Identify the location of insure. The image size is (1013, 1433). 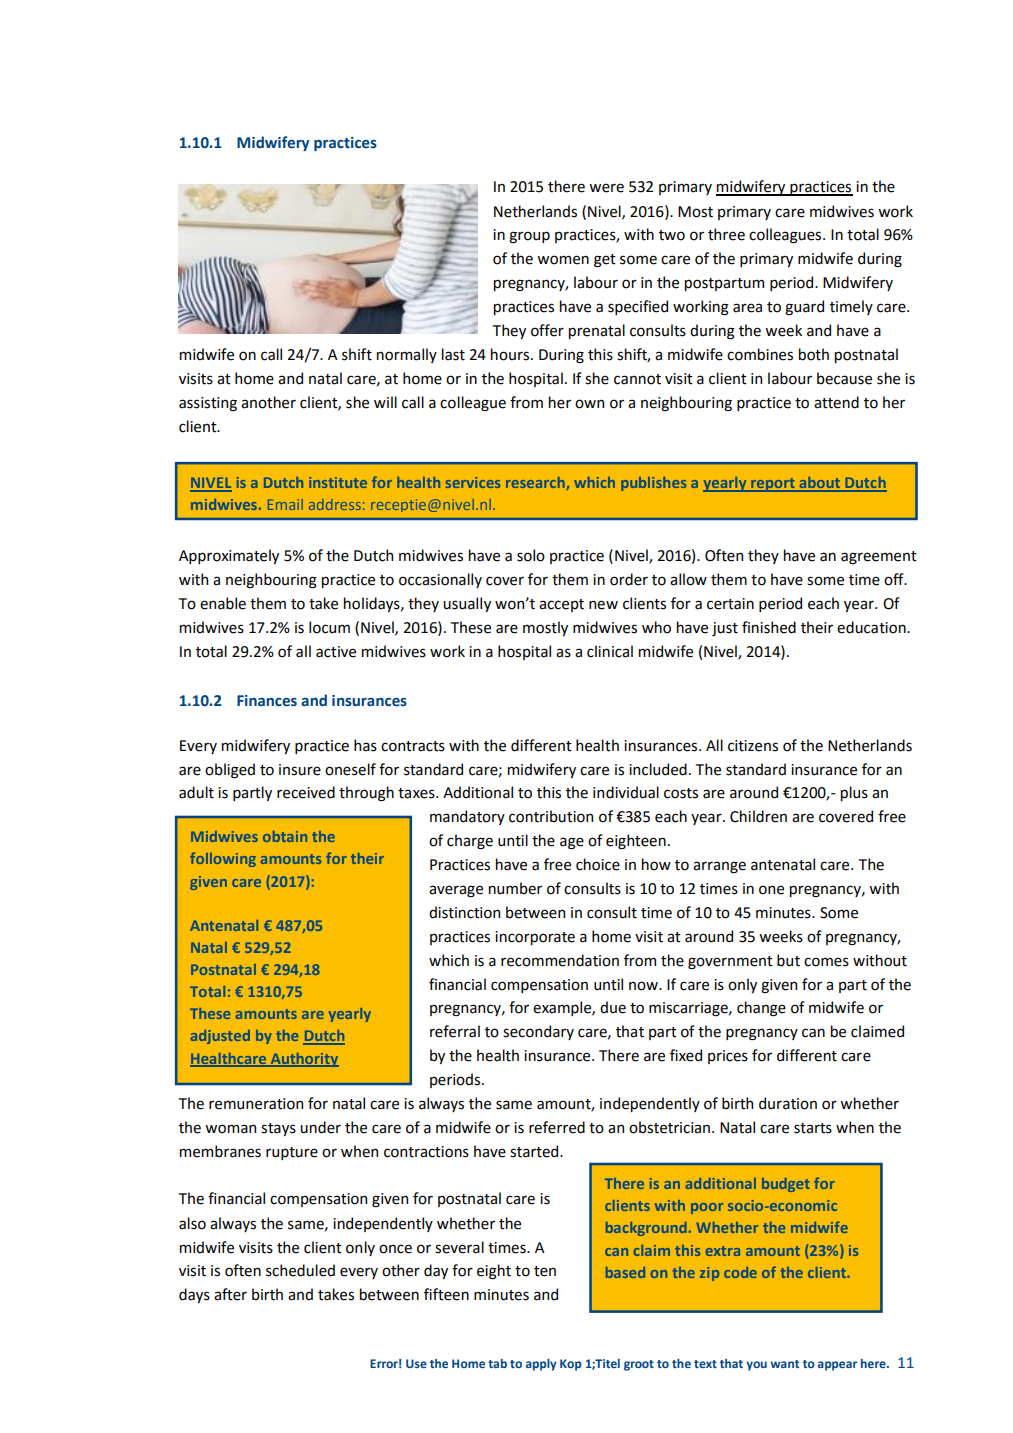
(300, 770).
